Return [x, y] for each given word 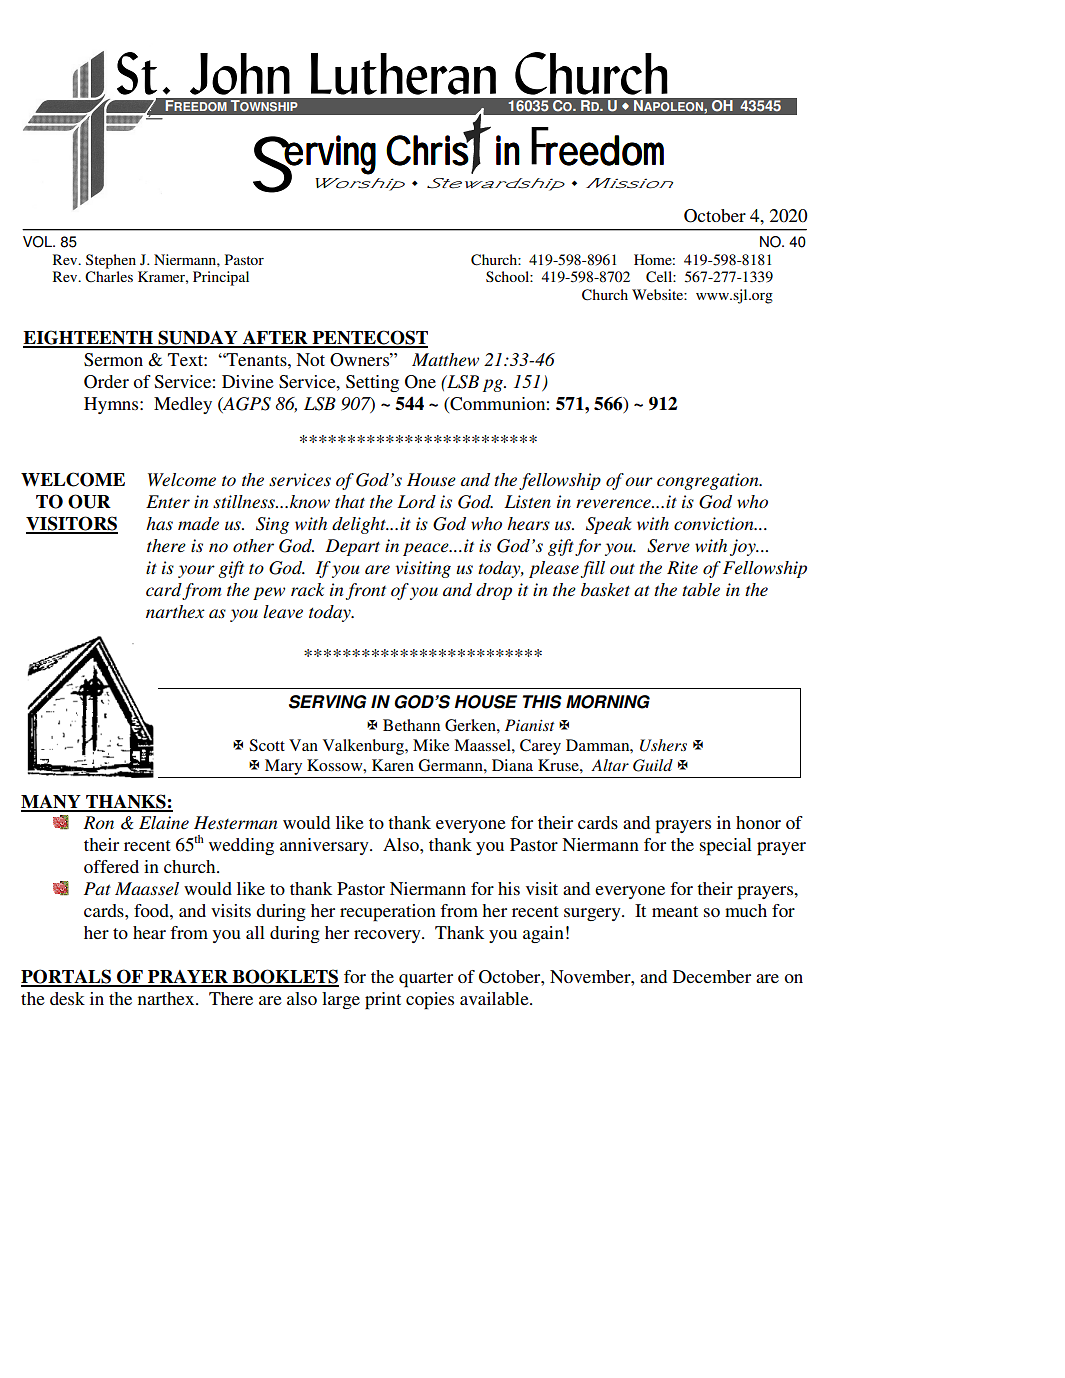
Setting [372, 383]
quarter [426, 980]
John [240, 74]
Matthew [445, 360]
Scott [267, 745]
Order [106, 382]
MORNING [608, 702]
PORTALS [67, 977]
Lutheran [403, 74]
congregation [709, 481]
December [712, 976]
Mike [431, 745]
